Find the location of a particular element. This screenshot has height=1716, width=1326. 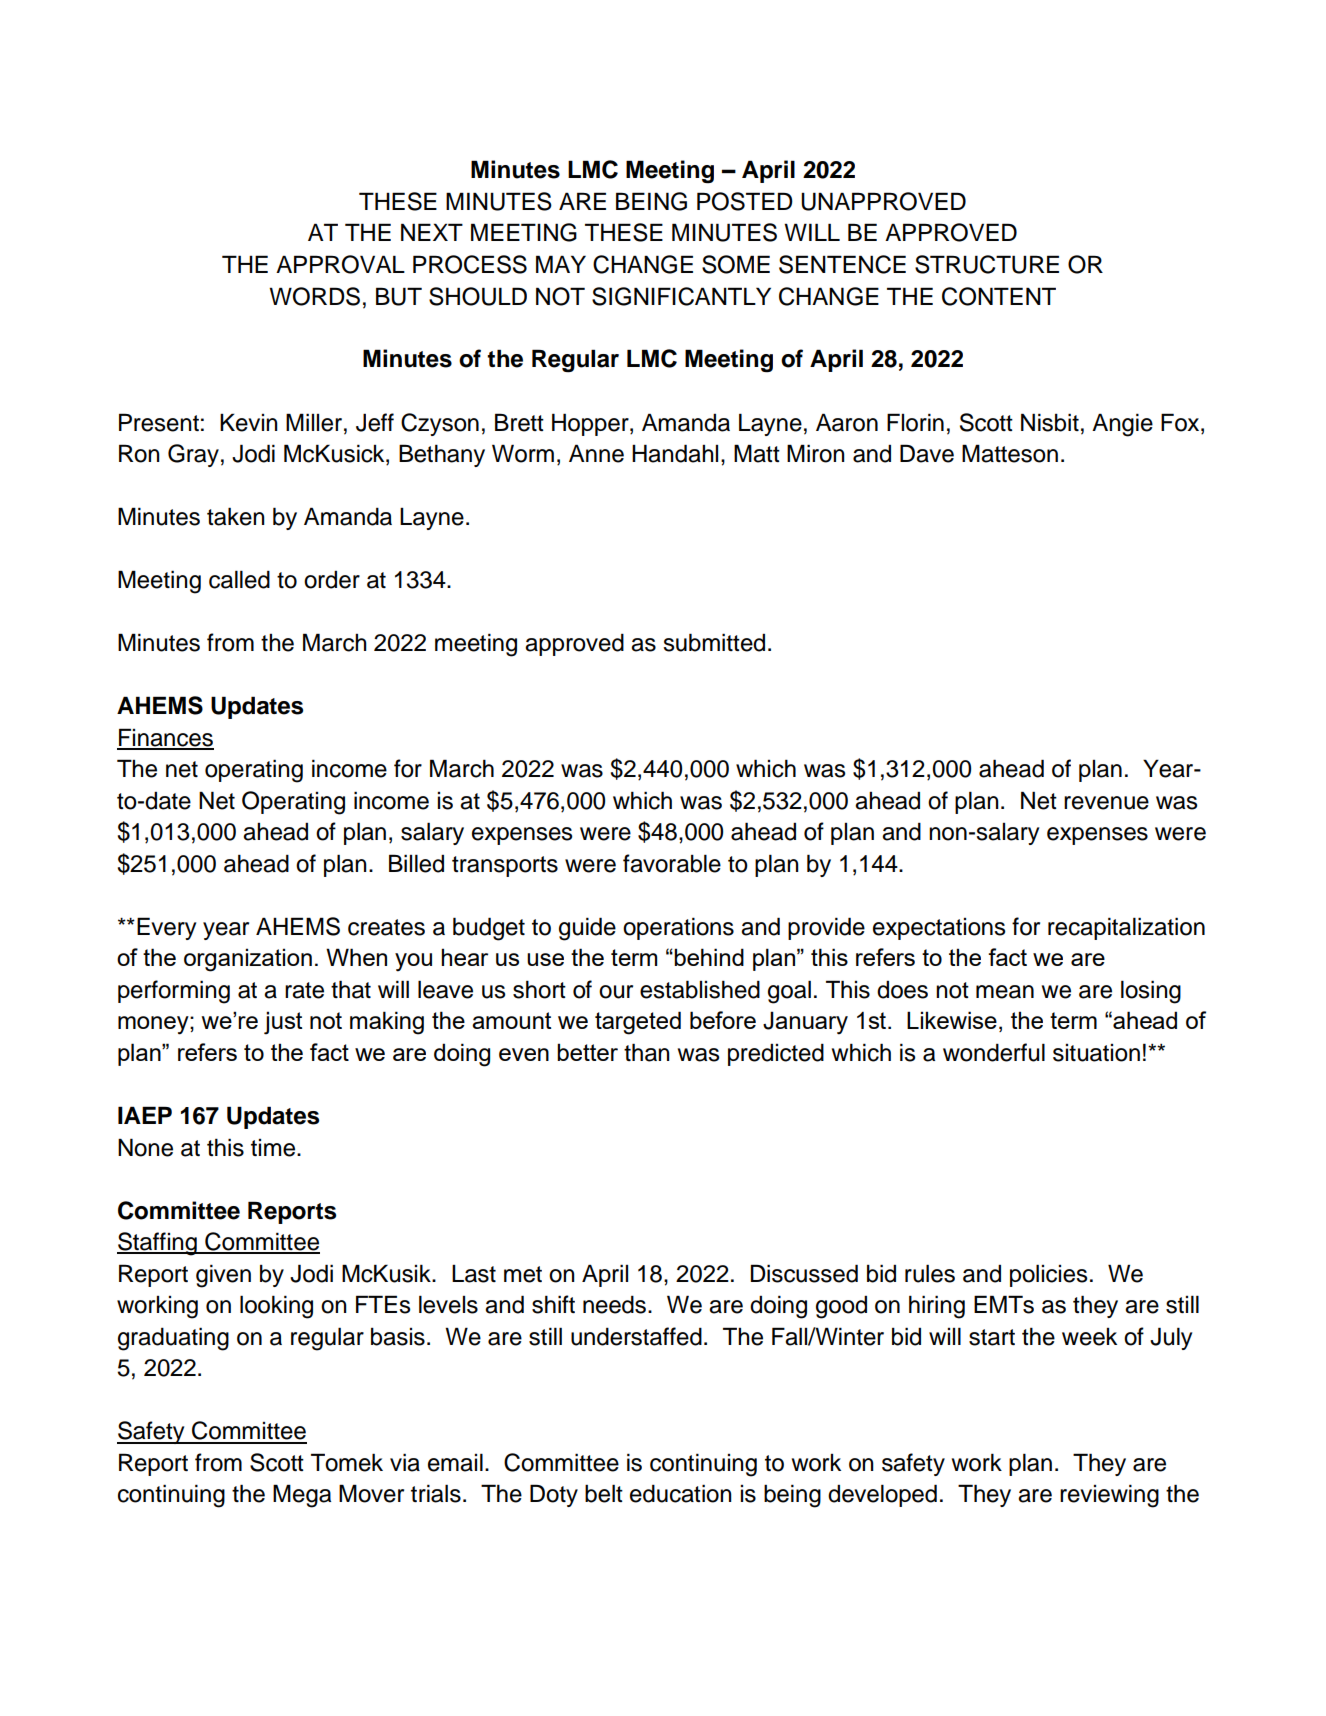

education is located at coordinates (681, 1493).
